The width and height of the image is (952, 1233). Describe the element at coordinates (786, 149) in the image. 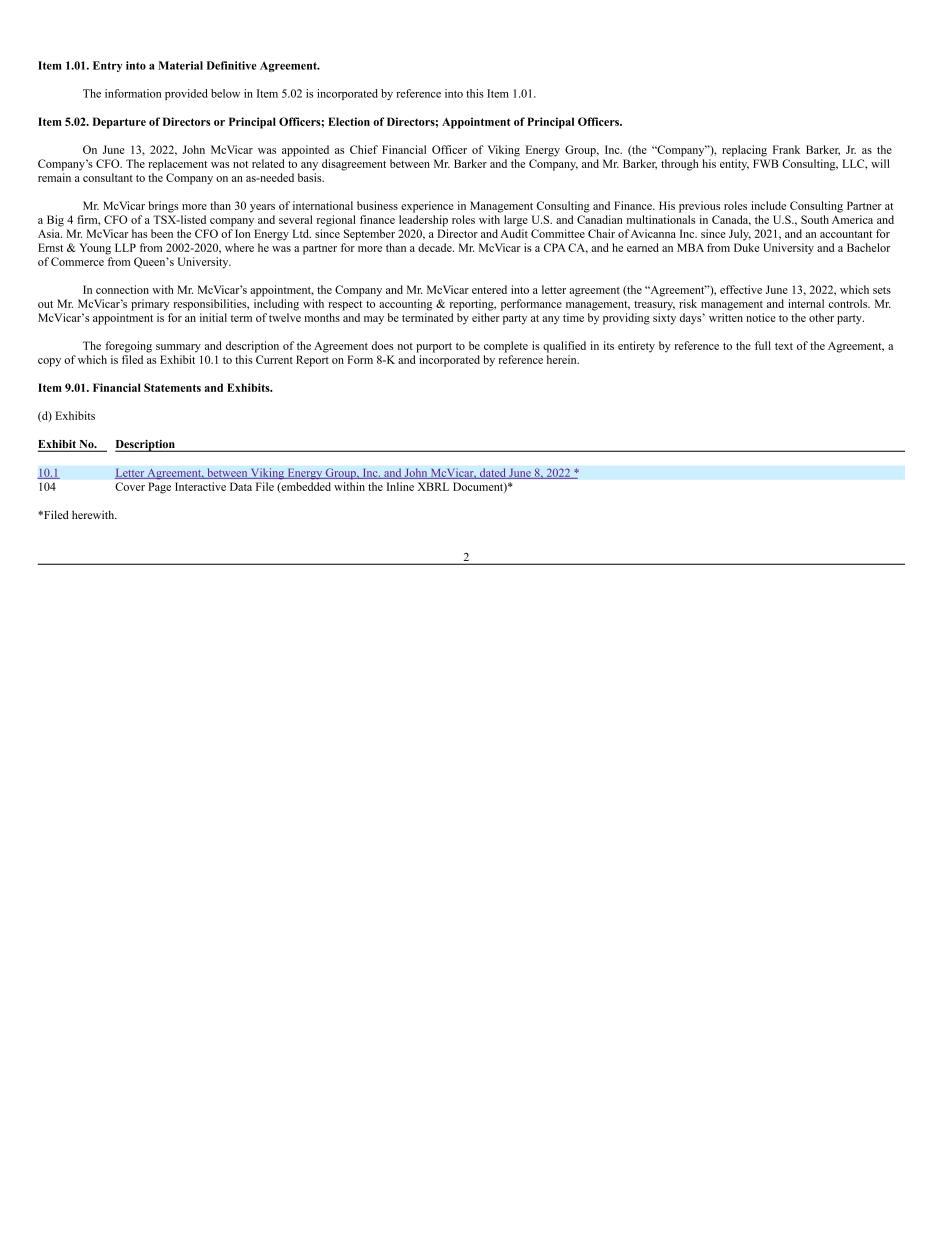

I see `Frank` at that location.
